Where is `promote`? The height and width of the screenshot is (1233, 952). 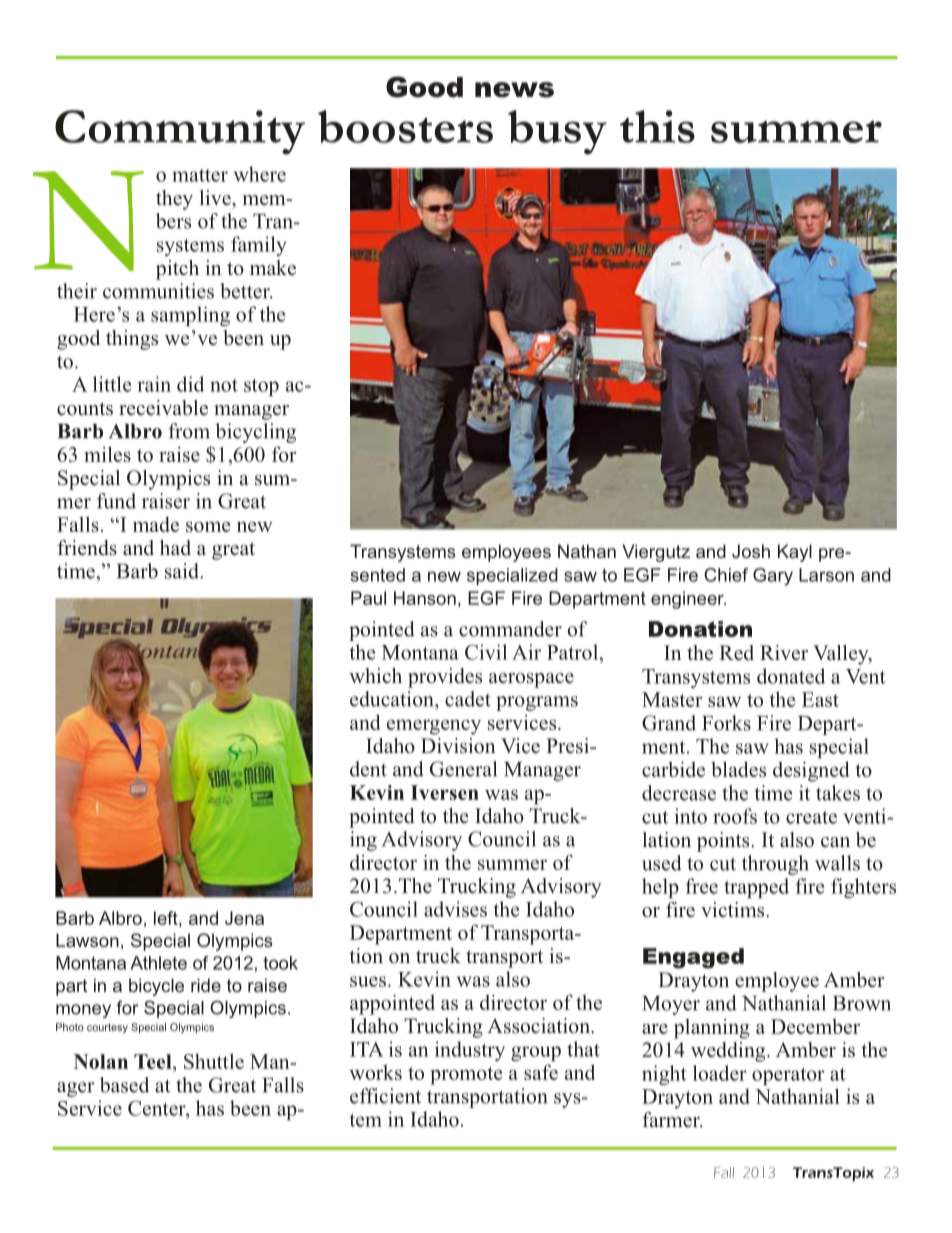
promote is located at coordinates (466, 1076).
